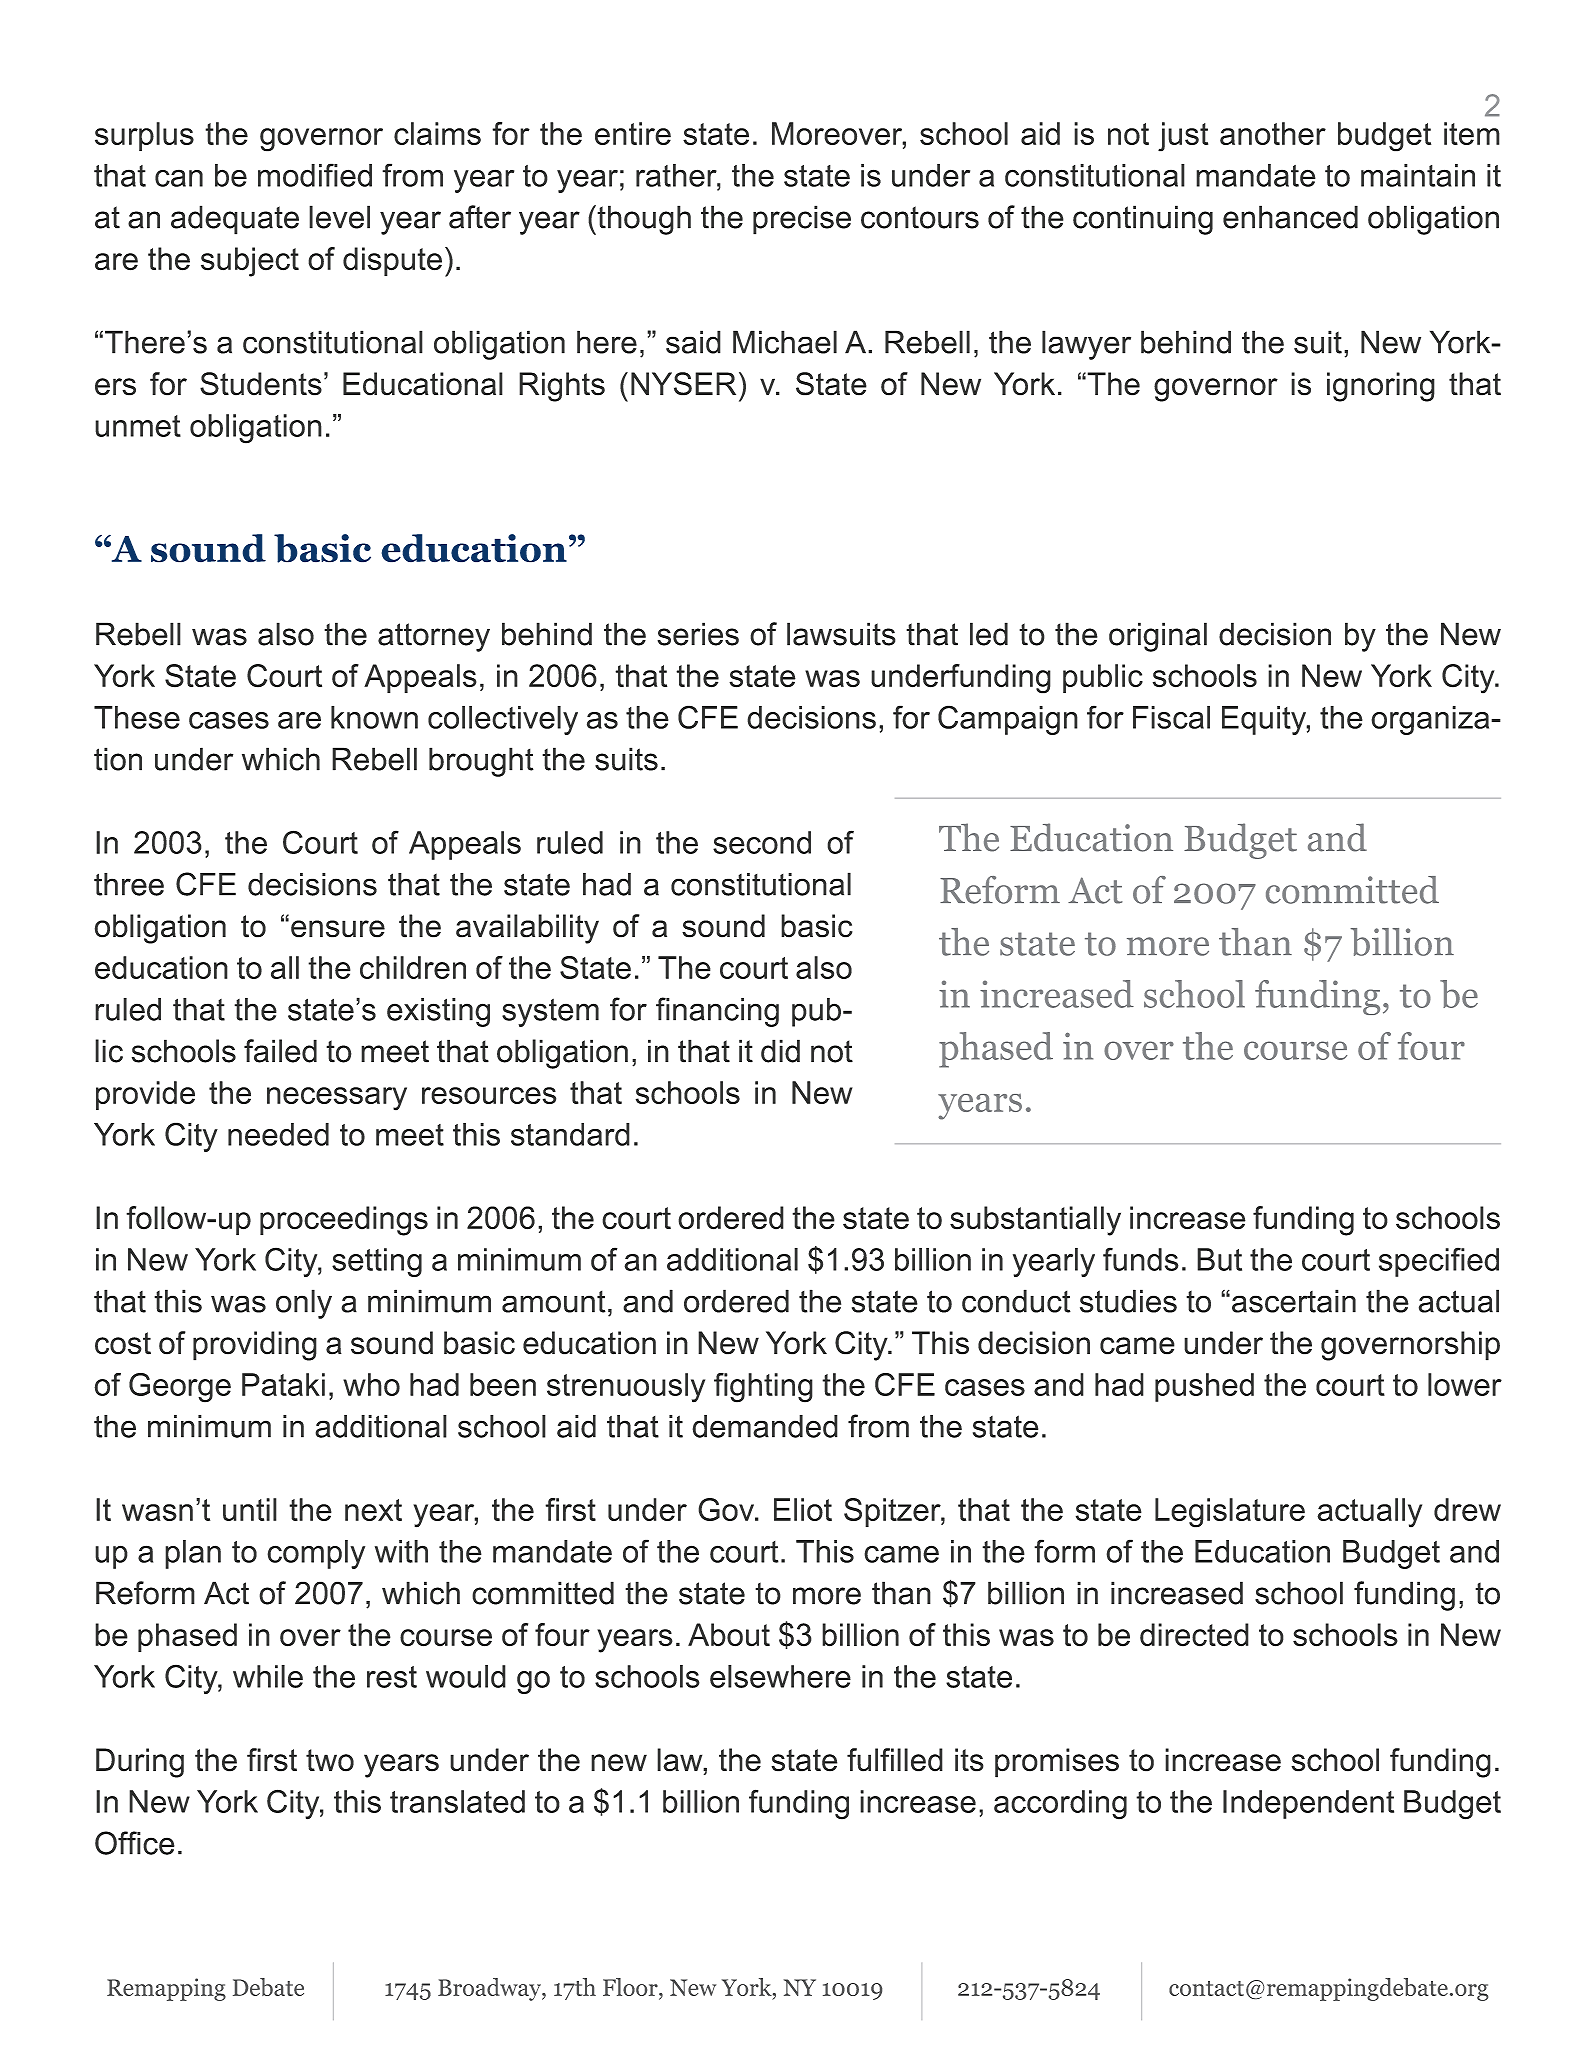  What do you see at coordinates (280, 1051) in the page?
I see `failed` at bounding box center [280, 1051].
